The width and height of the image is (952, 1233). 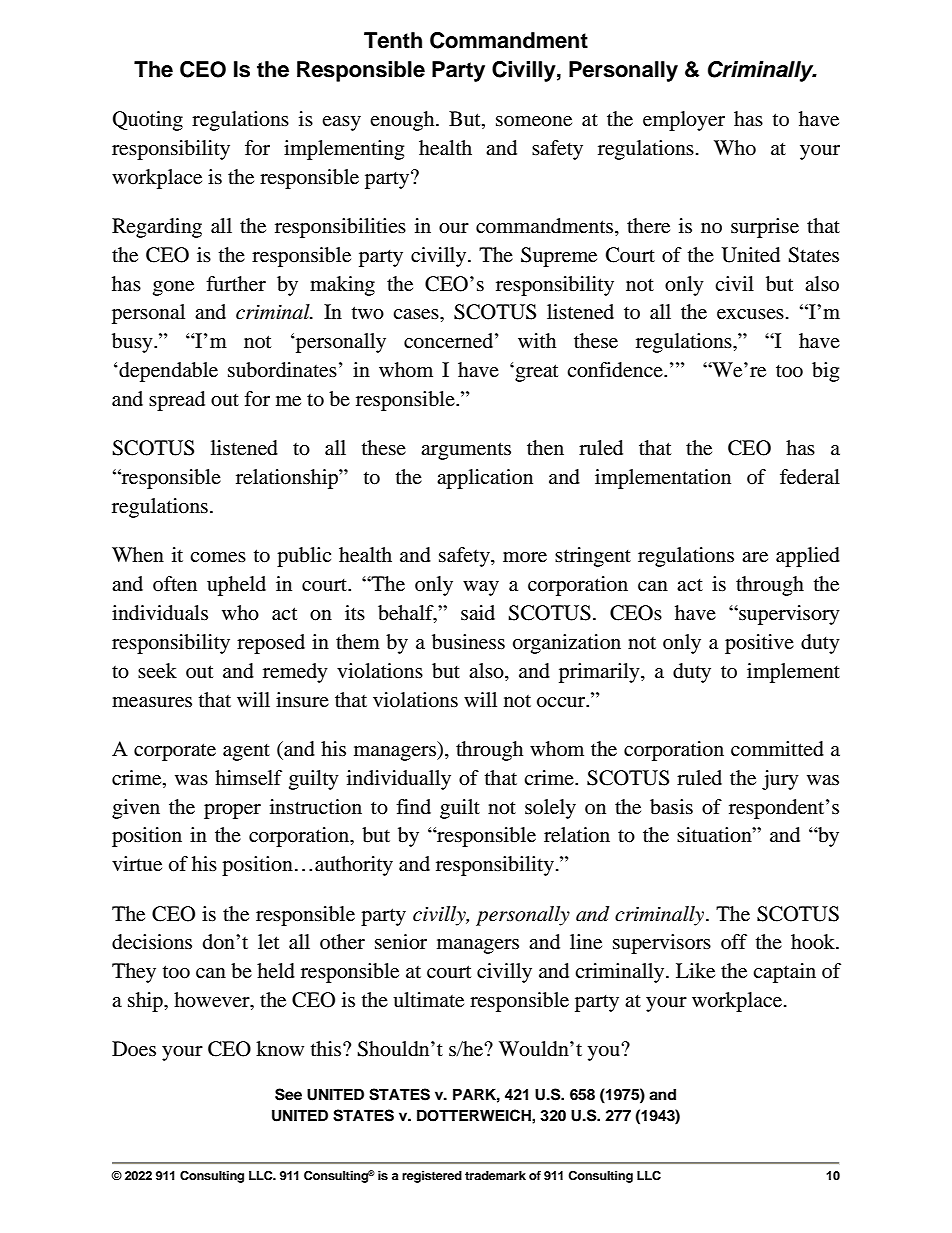 What do you see at coordinates (534, 121) in the image?
I see `someone` at bounding box center [534, 121].
